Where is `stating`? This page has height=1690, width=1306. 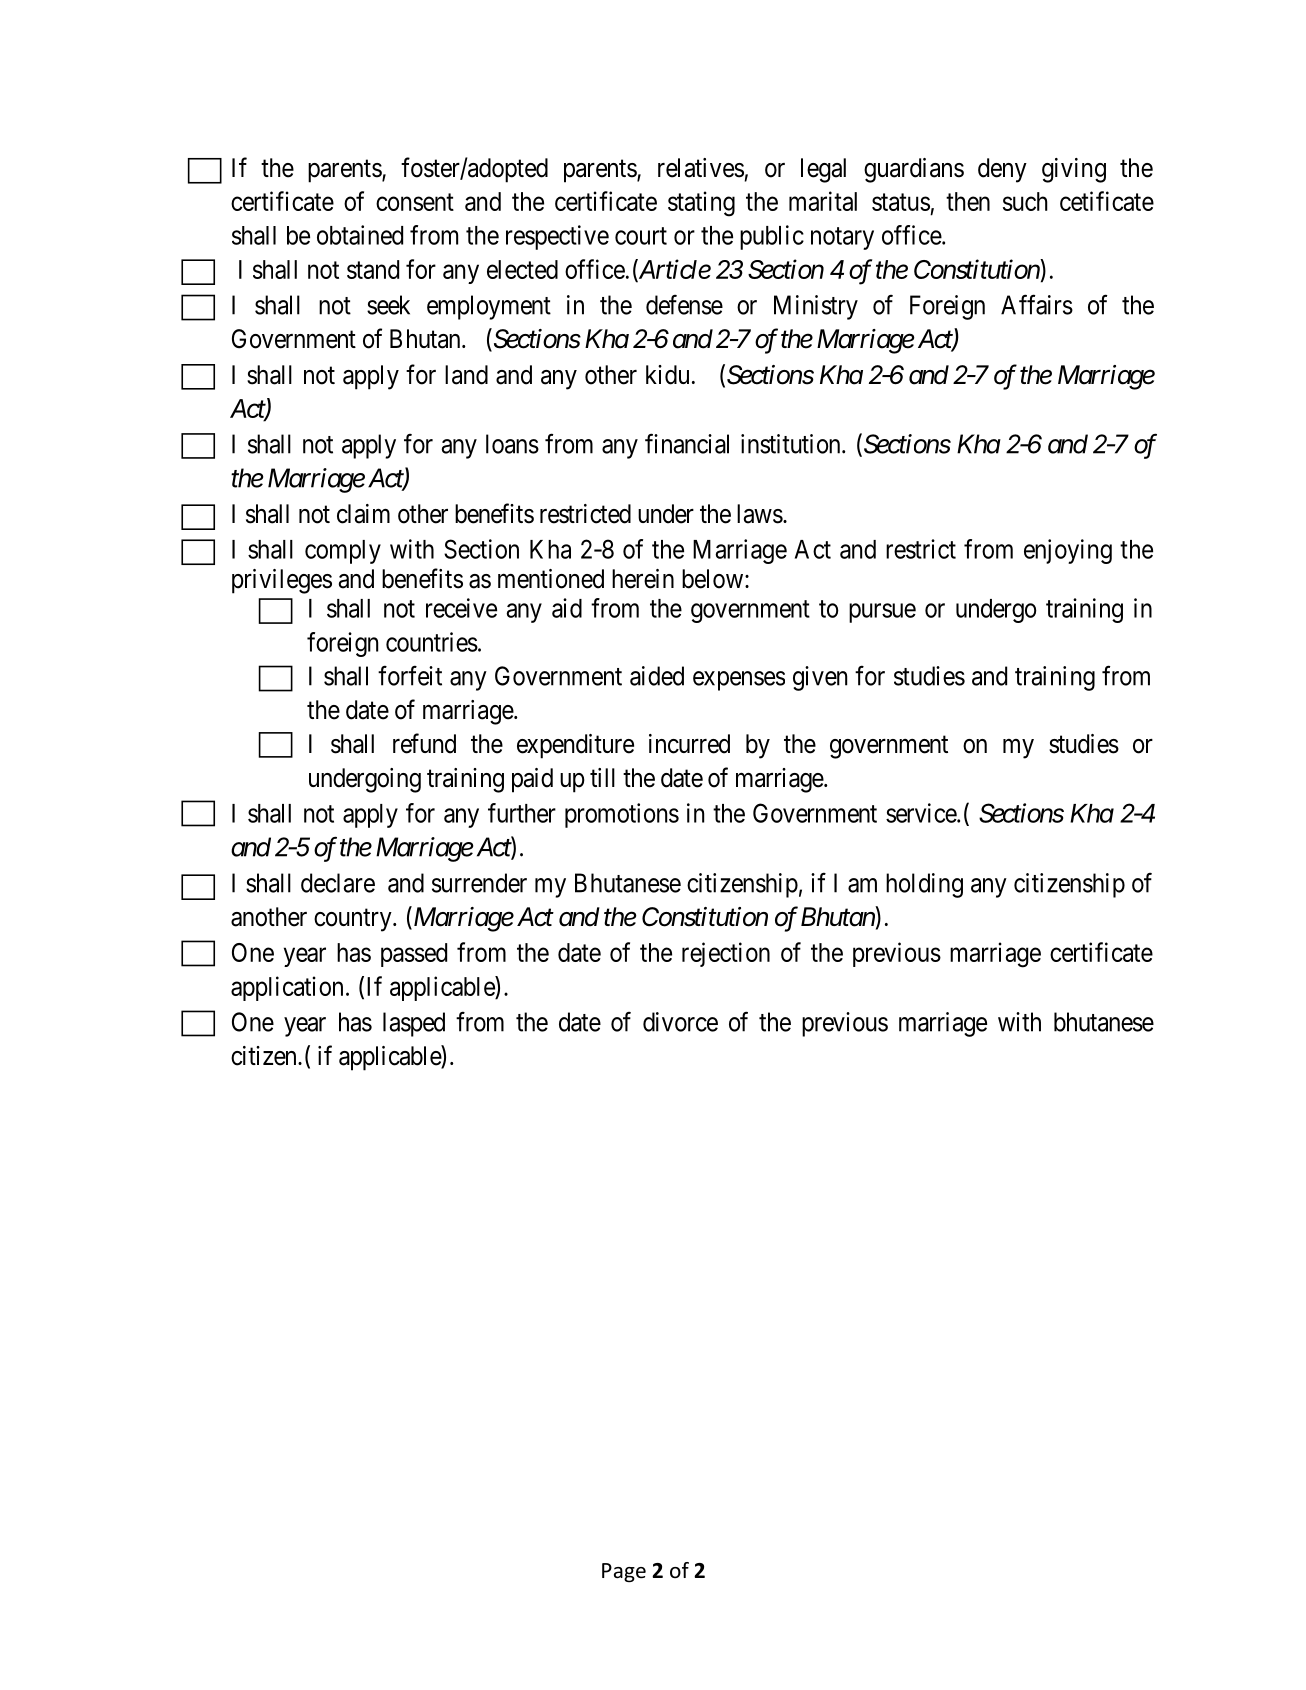
stating is located at coordinates (701, 204).
